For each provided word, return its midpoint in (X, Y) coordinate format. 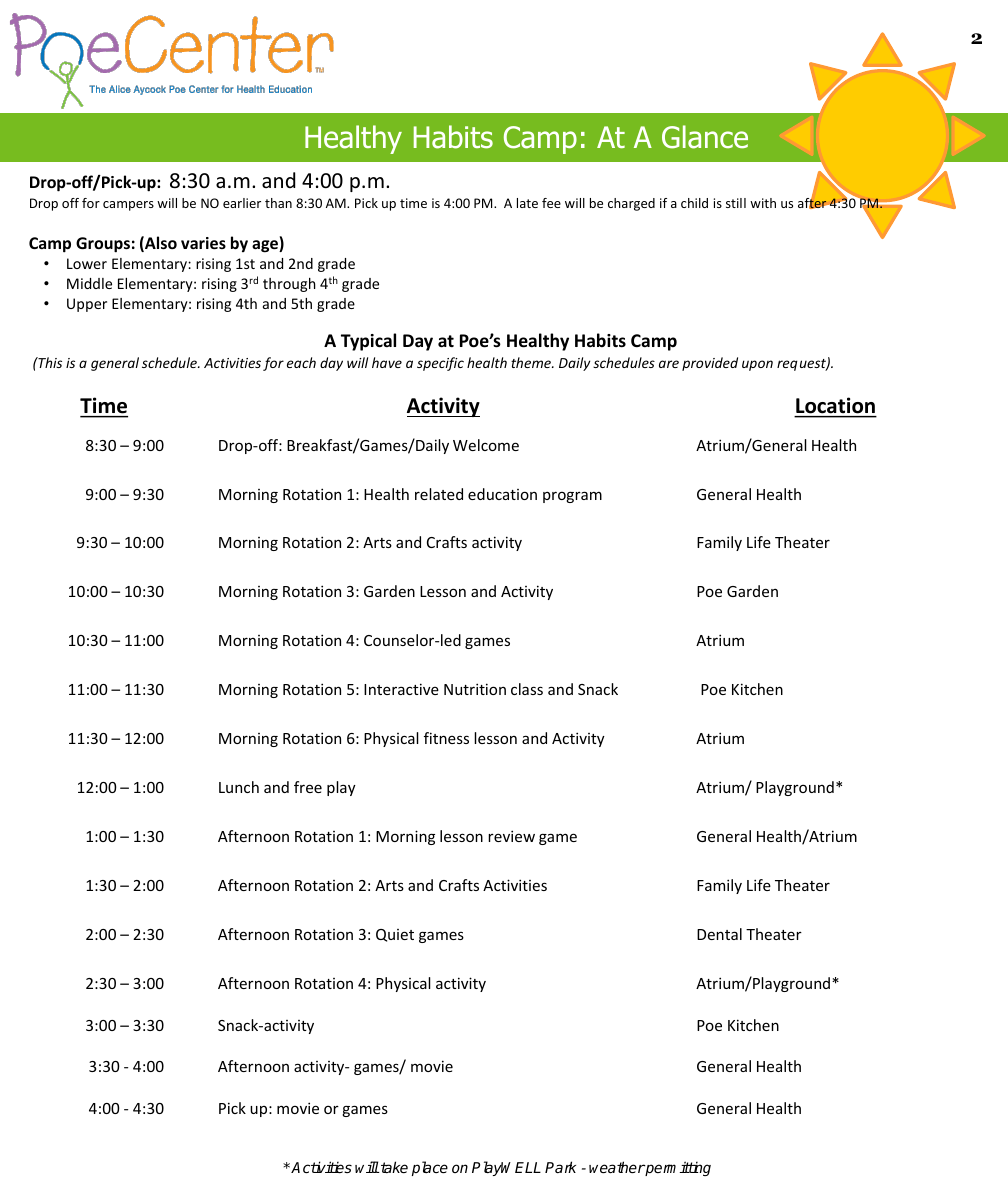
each (301, 362)
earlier (242, 203)
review (511, 836)
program (572, 497)
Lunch (239, 787)
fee (551, 203)
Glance (705, 137)
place (430, 1168)
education (502, 494)
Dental (719, 934)
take (393, 1167)
